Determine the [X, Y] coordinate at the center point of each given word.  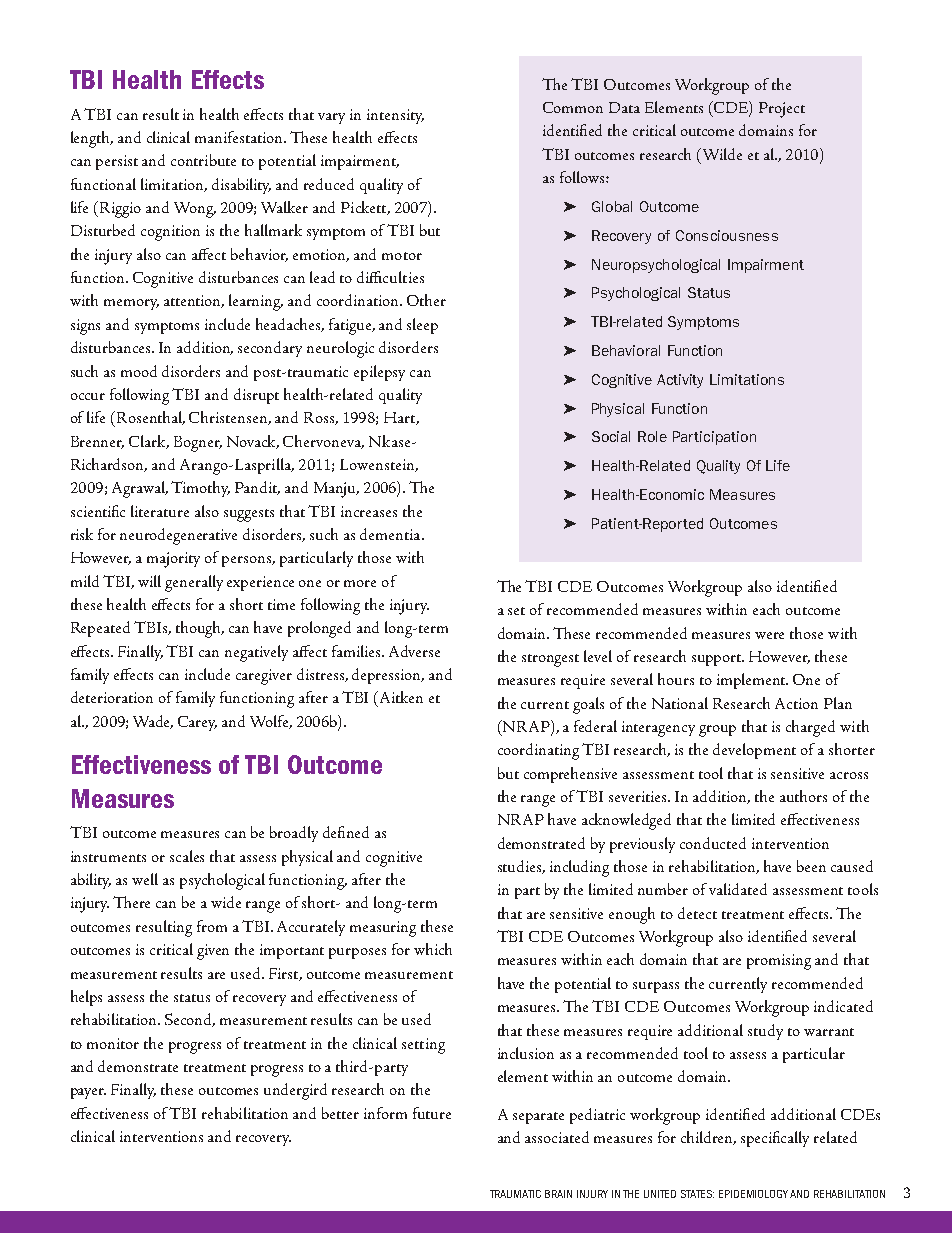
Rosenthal [151, 418]
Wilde [722, 154]
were [769, 635]
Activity [680, 381]
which [433, 949]
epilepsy [379, 373]
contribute [203, 160]
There [131, 902]
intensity [395, 116]
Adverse [414, 651]
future [432, 1113]
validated [738, 889]
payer [88, 1093]
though [200, 629]
